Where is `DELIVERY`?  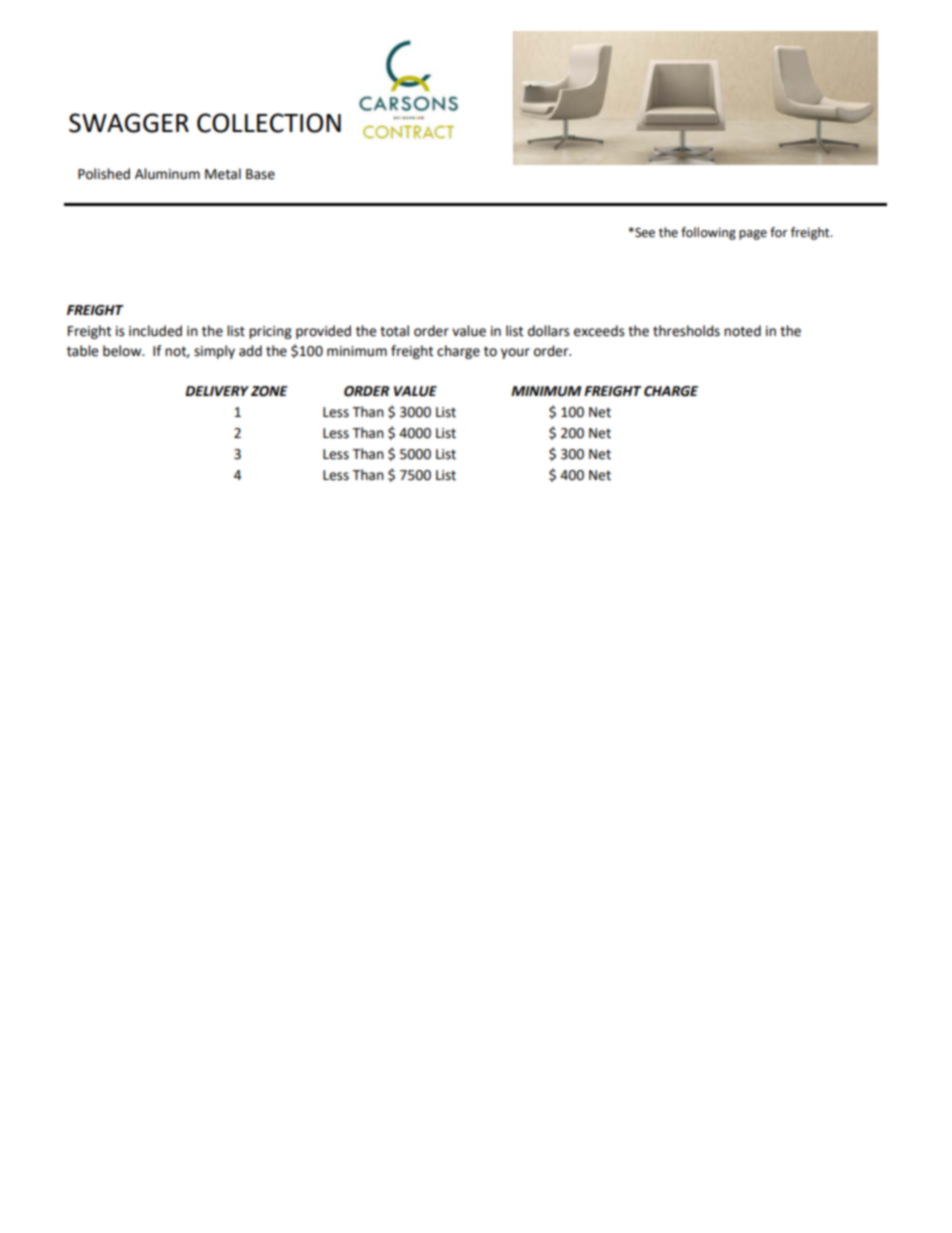 DELIVERY is located at coordinates (217, 391).
